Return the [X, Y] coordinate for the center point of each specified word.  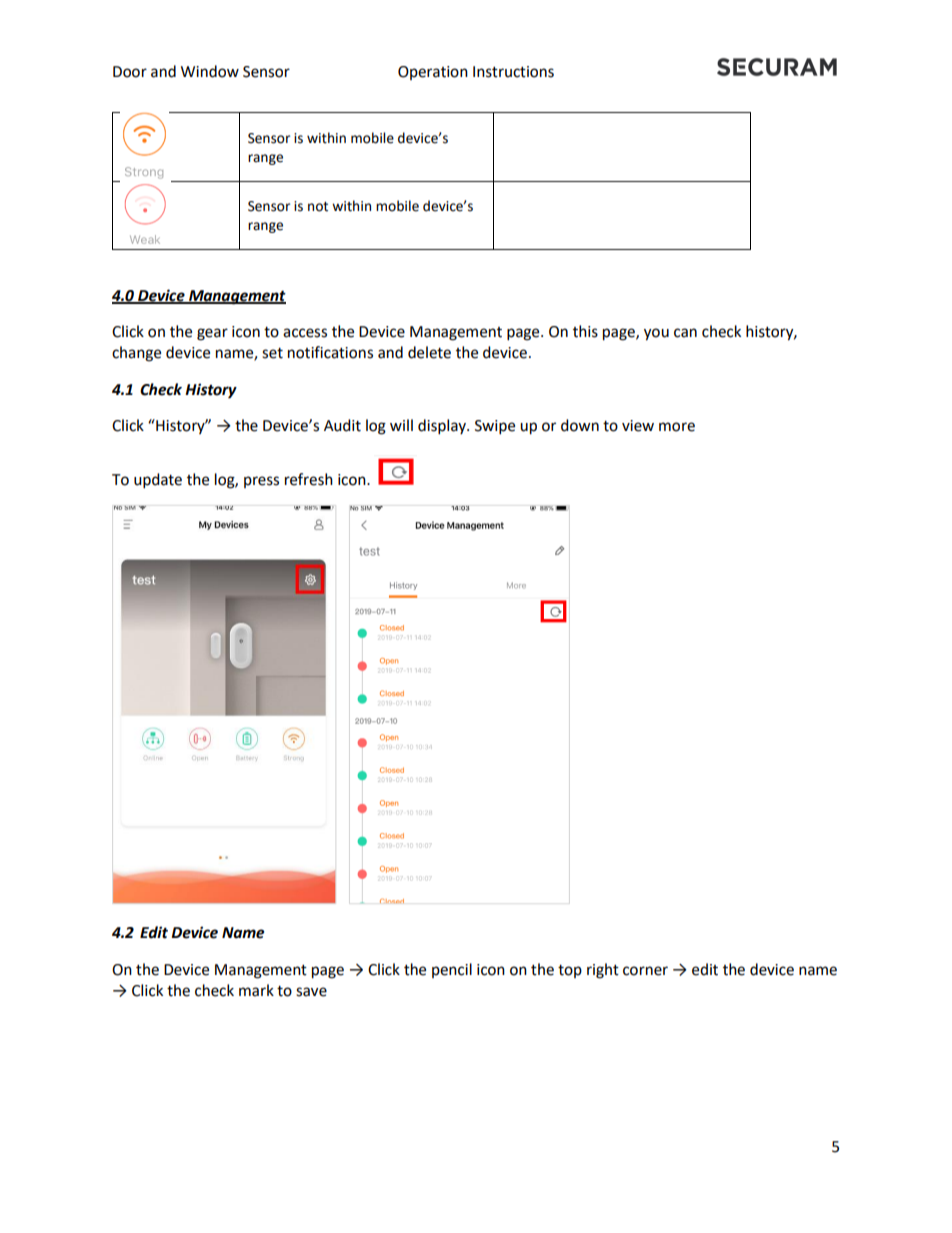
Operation [433, 73]
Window [210, 71]
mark [256, 990]
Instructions [513, 72]
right [603, 971]
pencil [452, 970]
